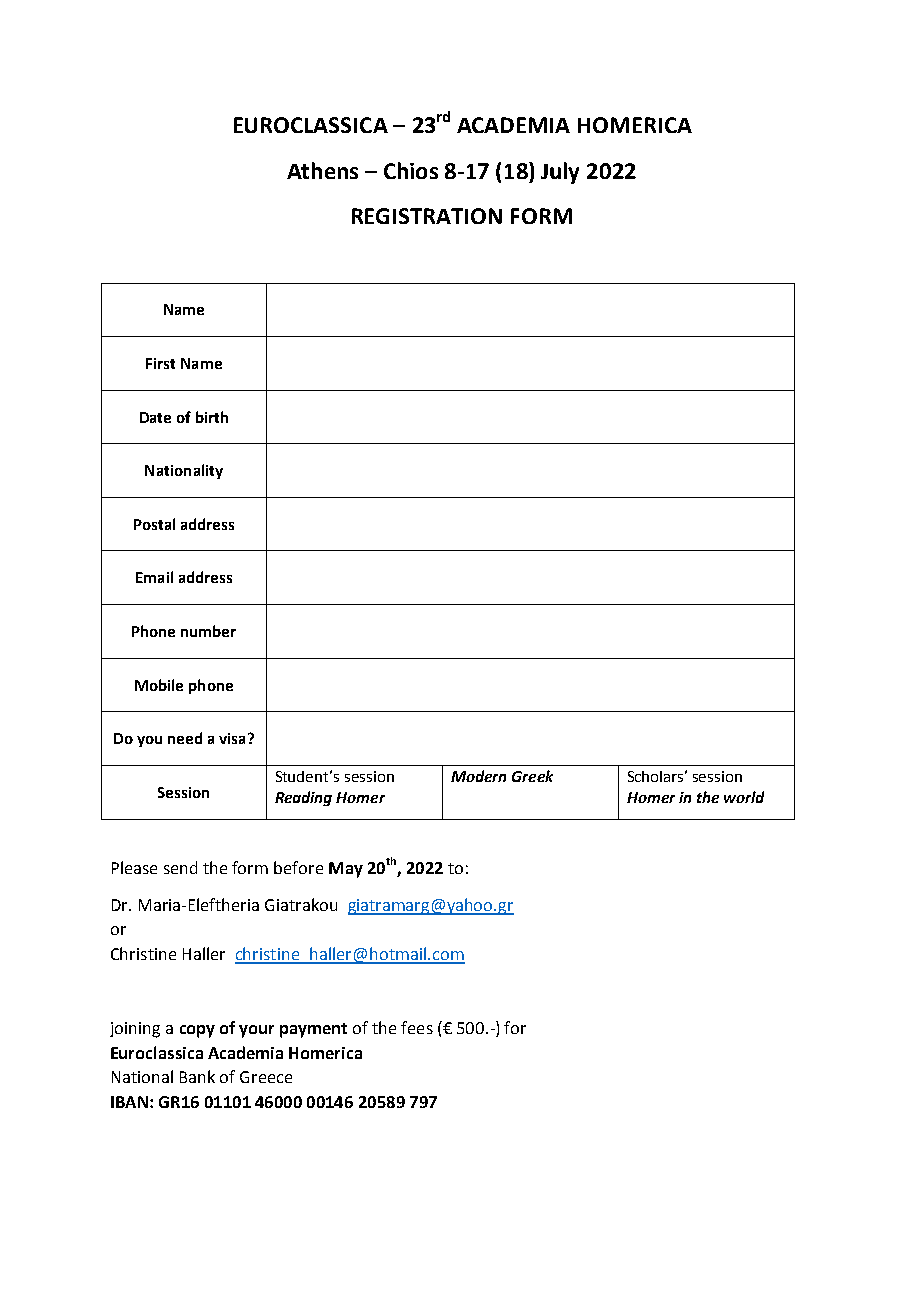 The height and width of the page is (1308, 924). What do you see at coordinates (744, 797) in the page?
I see `world` at bounding box center [744, 797].
